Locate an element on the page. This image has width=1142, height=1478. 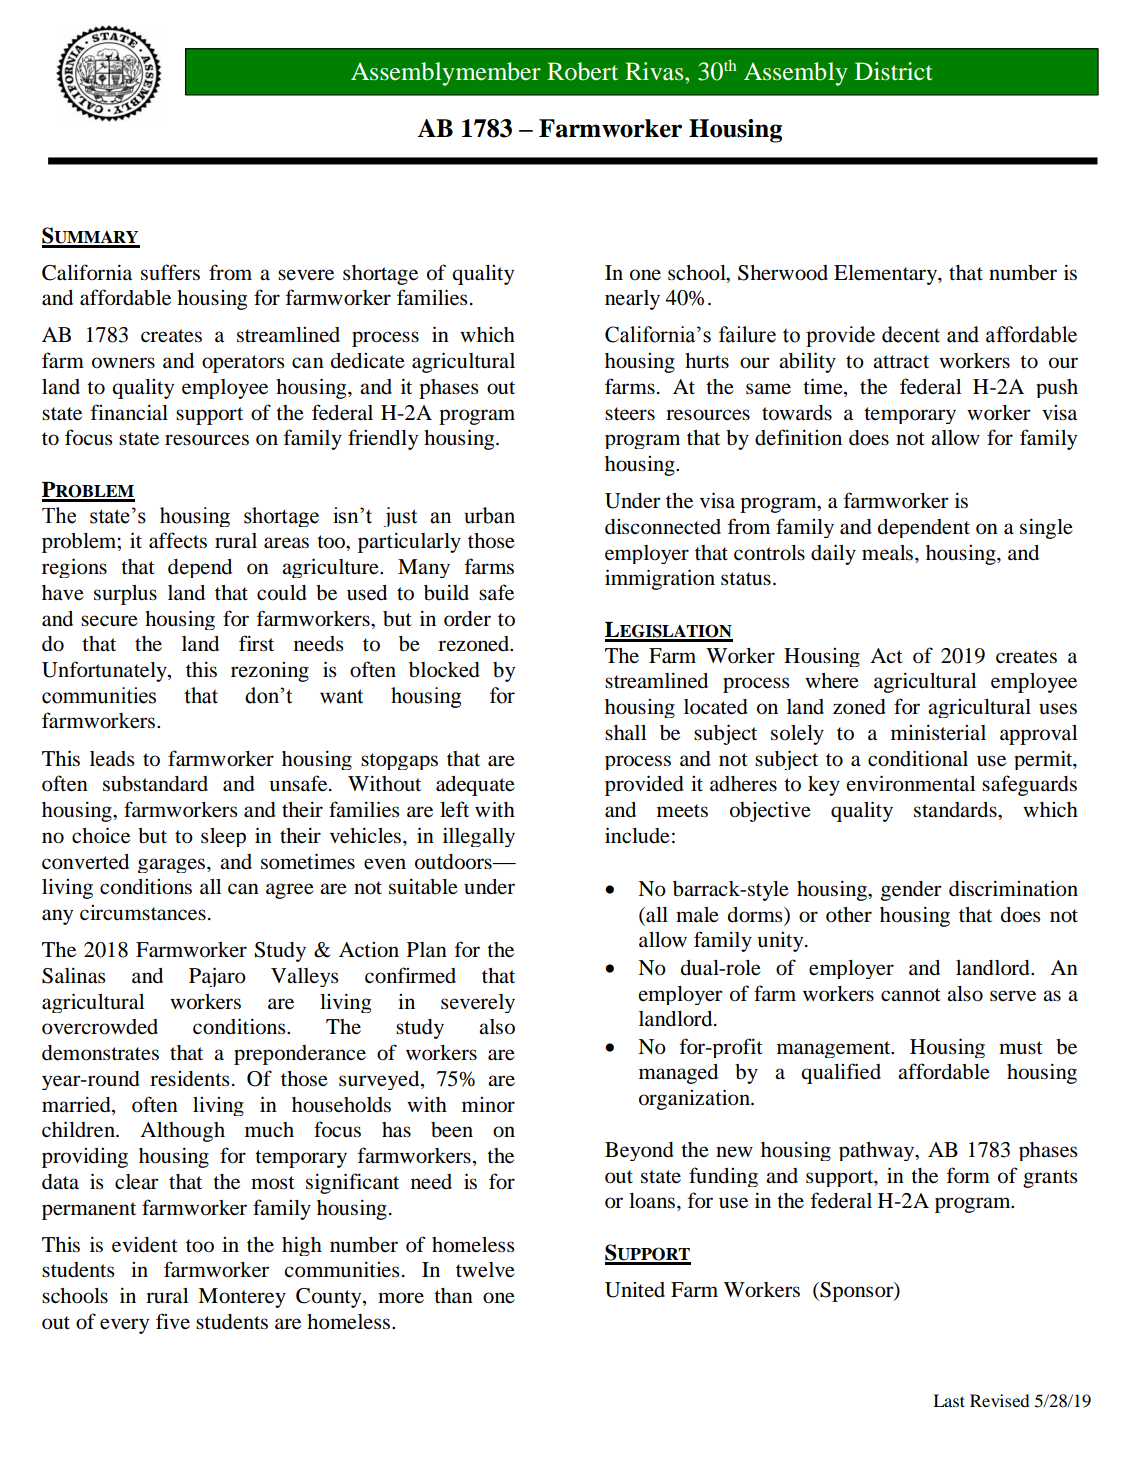
District is located at coordinates (894, 71).
